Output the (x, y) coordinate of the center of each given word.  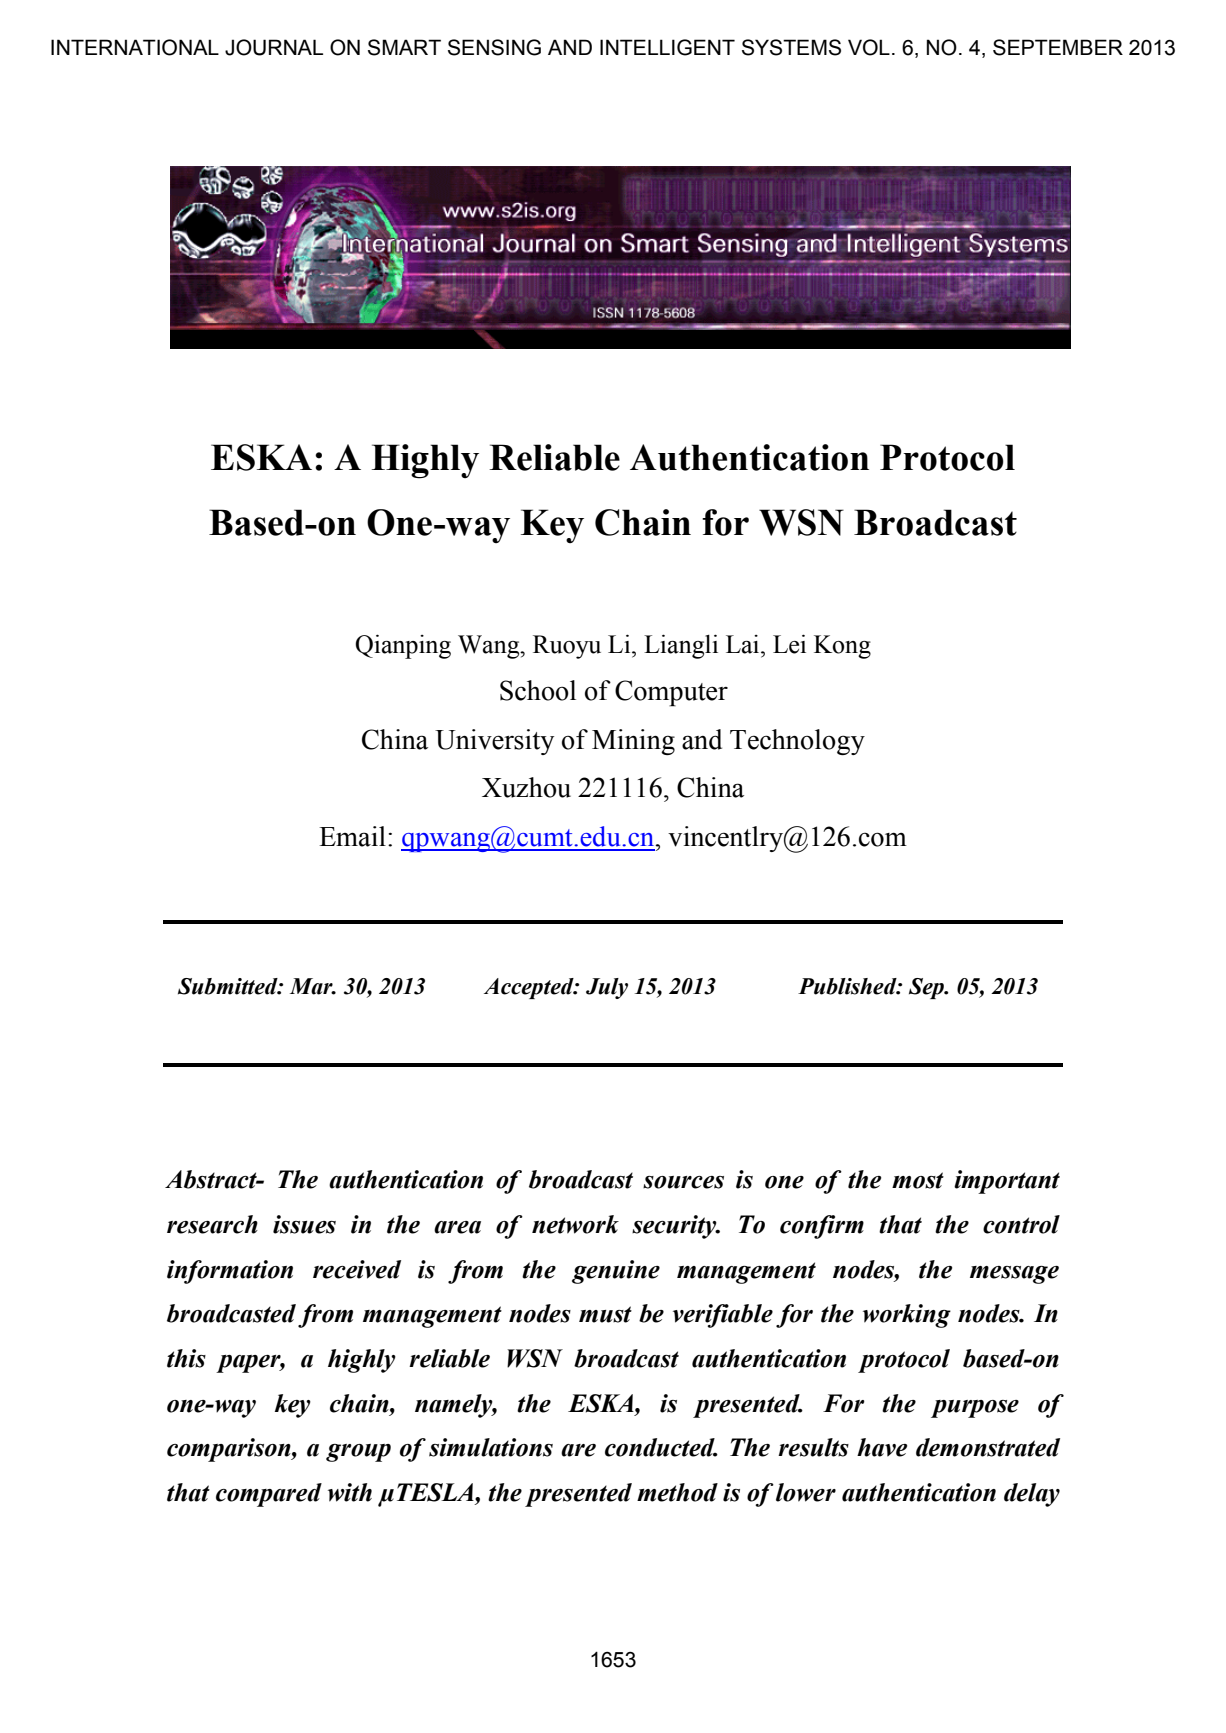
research (212, 1224)
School (538, 690)
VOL (869, 47)
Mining (633, 742)
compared (269, 1495)
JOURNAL (274, 47)
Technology (797, 742)
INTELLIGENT (667, 47)
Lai (744, 644)
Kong (842, 647)
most (918, 1180)
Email (352, 836)
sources (683, 1182)
